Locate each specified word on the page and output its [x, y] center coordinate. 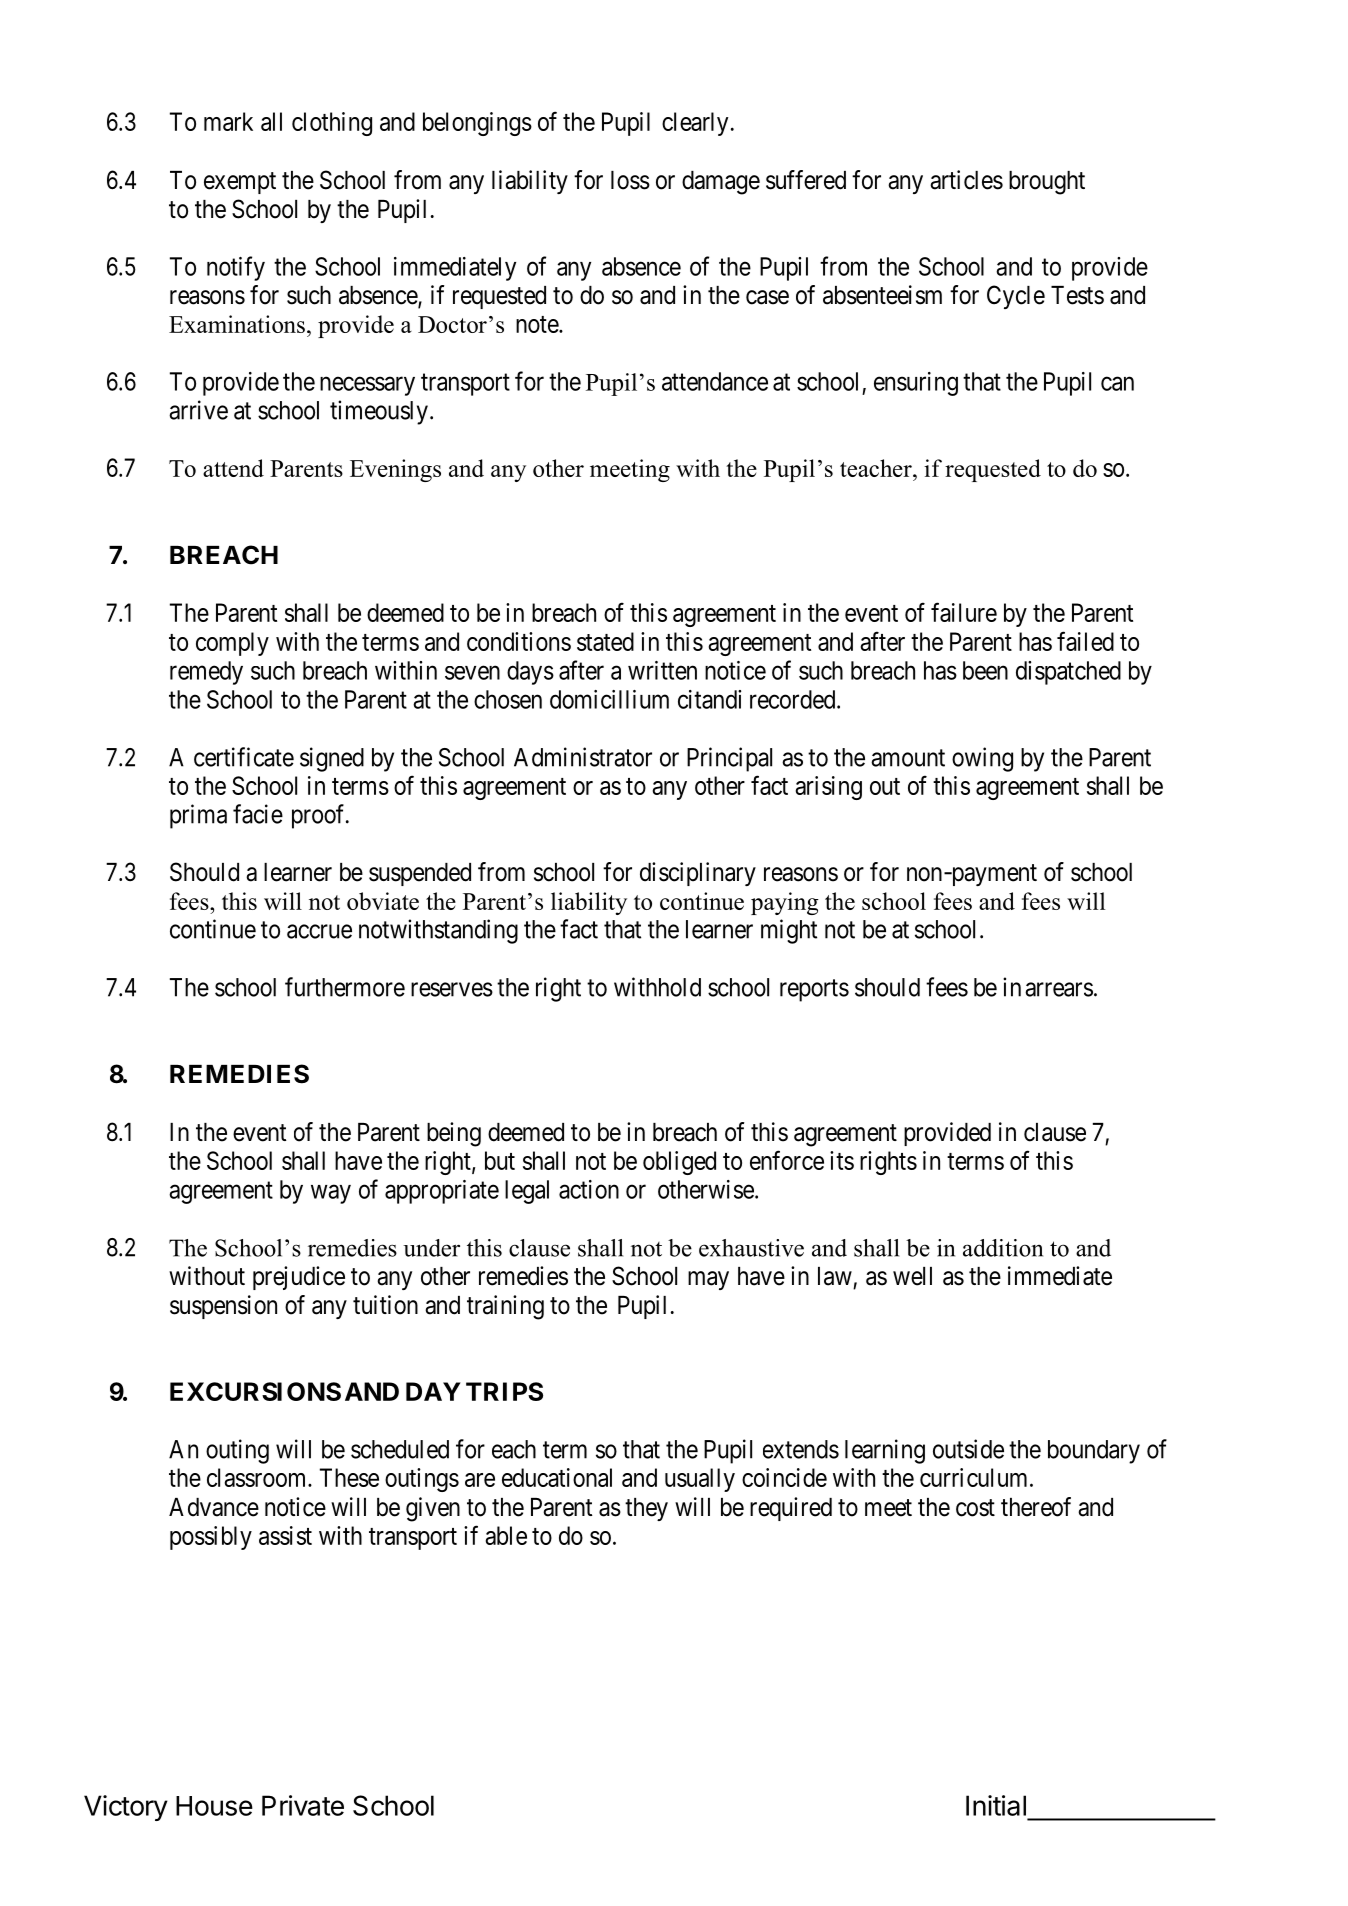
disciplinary [698, 874]
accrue [319, 931]
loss [630, 180]
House [214, 1806]
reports [814, 990]
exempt [240, 183]
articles [966, 180]
